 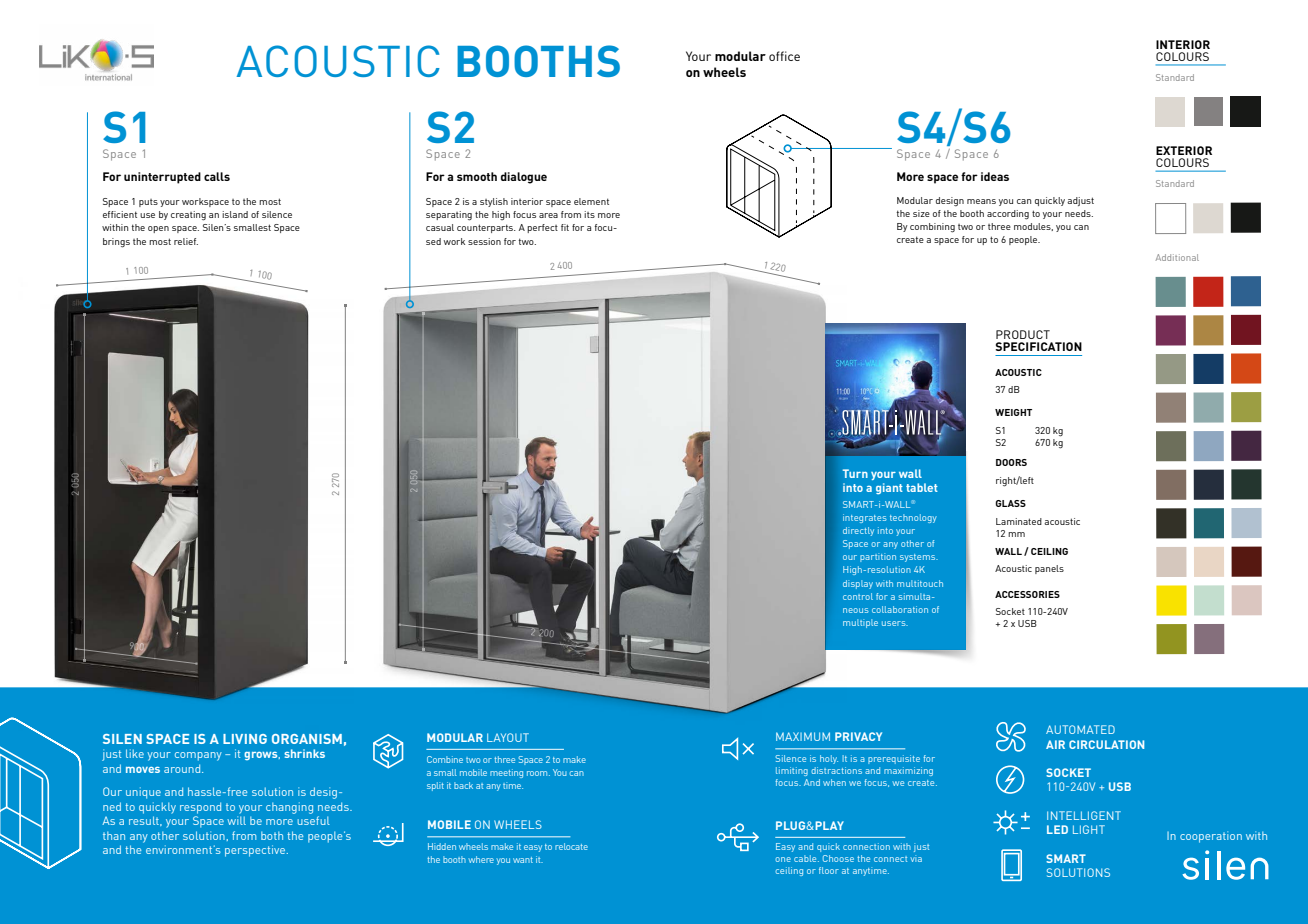 I want to click on Additional, so click(x=1177, y=257).
